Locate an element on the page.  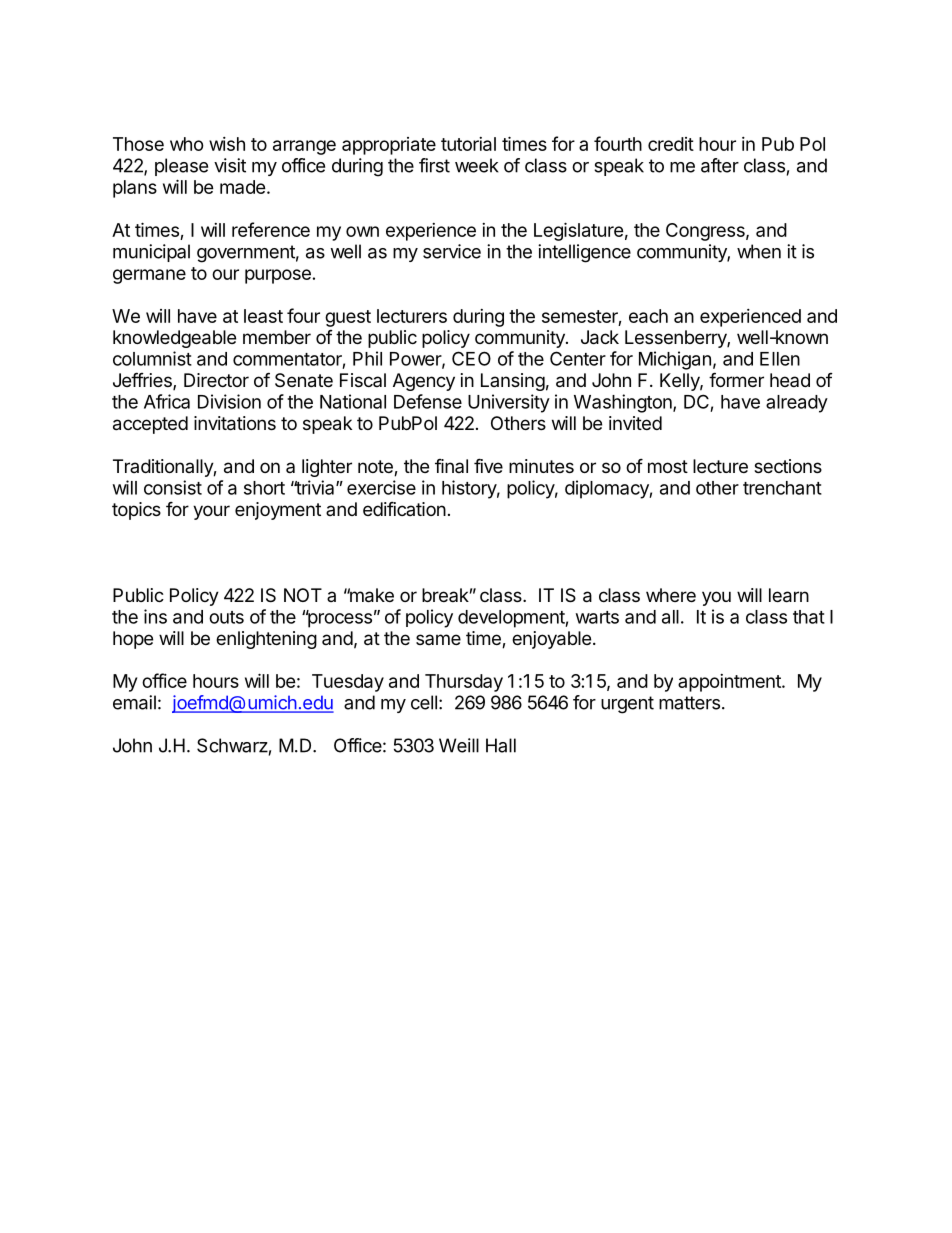
knowledgeable is located at coordinates (174, 339).
